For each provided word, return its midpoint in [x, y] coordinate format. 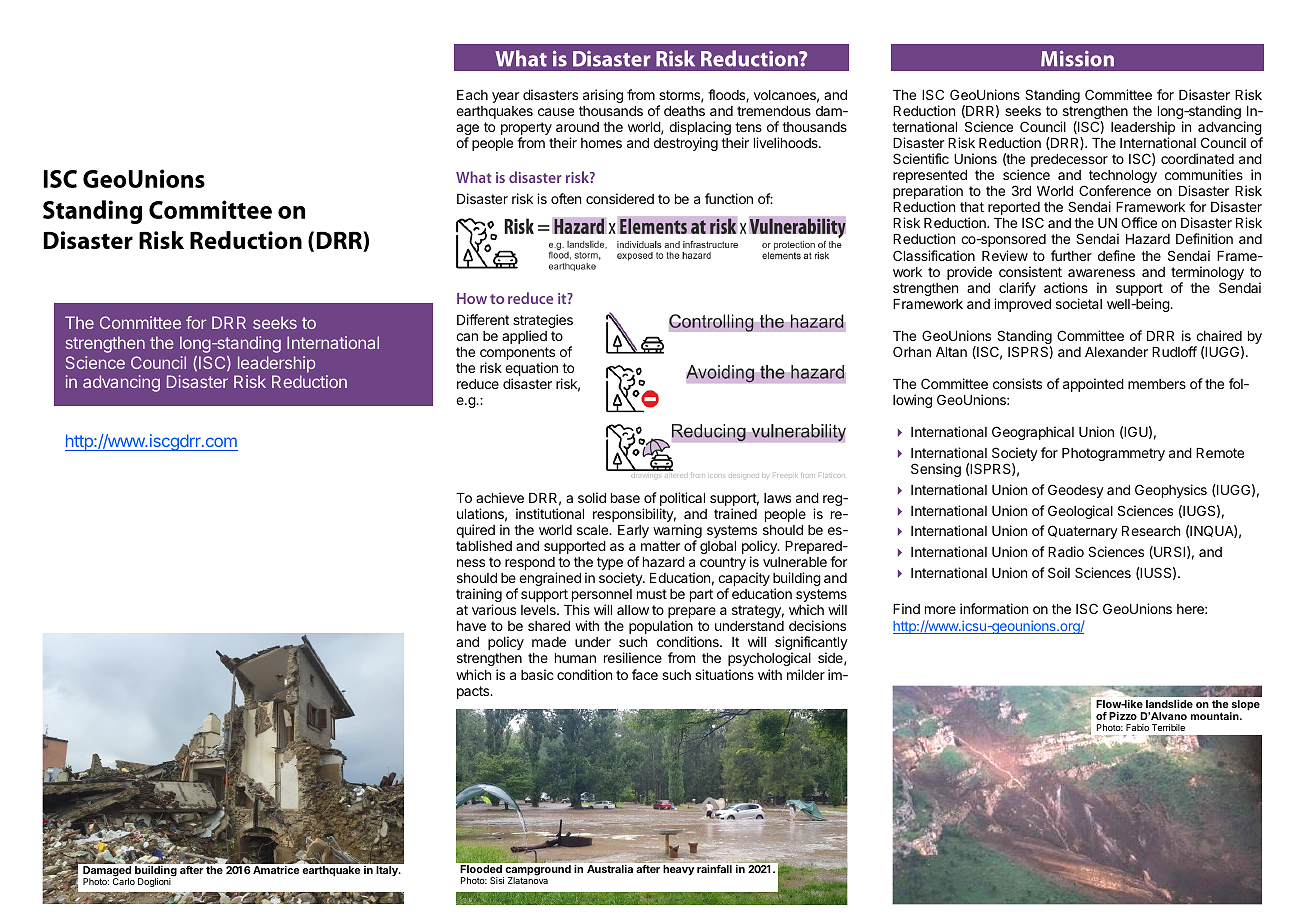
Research [1151, 531]
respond [531, 565]
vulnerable [795, 562]
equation [531, 370]
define [1116, 255]
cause [556, 112]
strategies [543, 322]
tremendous [774, 111]
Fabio [1137, 727]
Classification [934, 255]
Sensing [936, 470]
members [1157, 384]
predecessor [1069, 160]
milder [806, 674]
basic [537, 674]
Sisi [497, 880]
